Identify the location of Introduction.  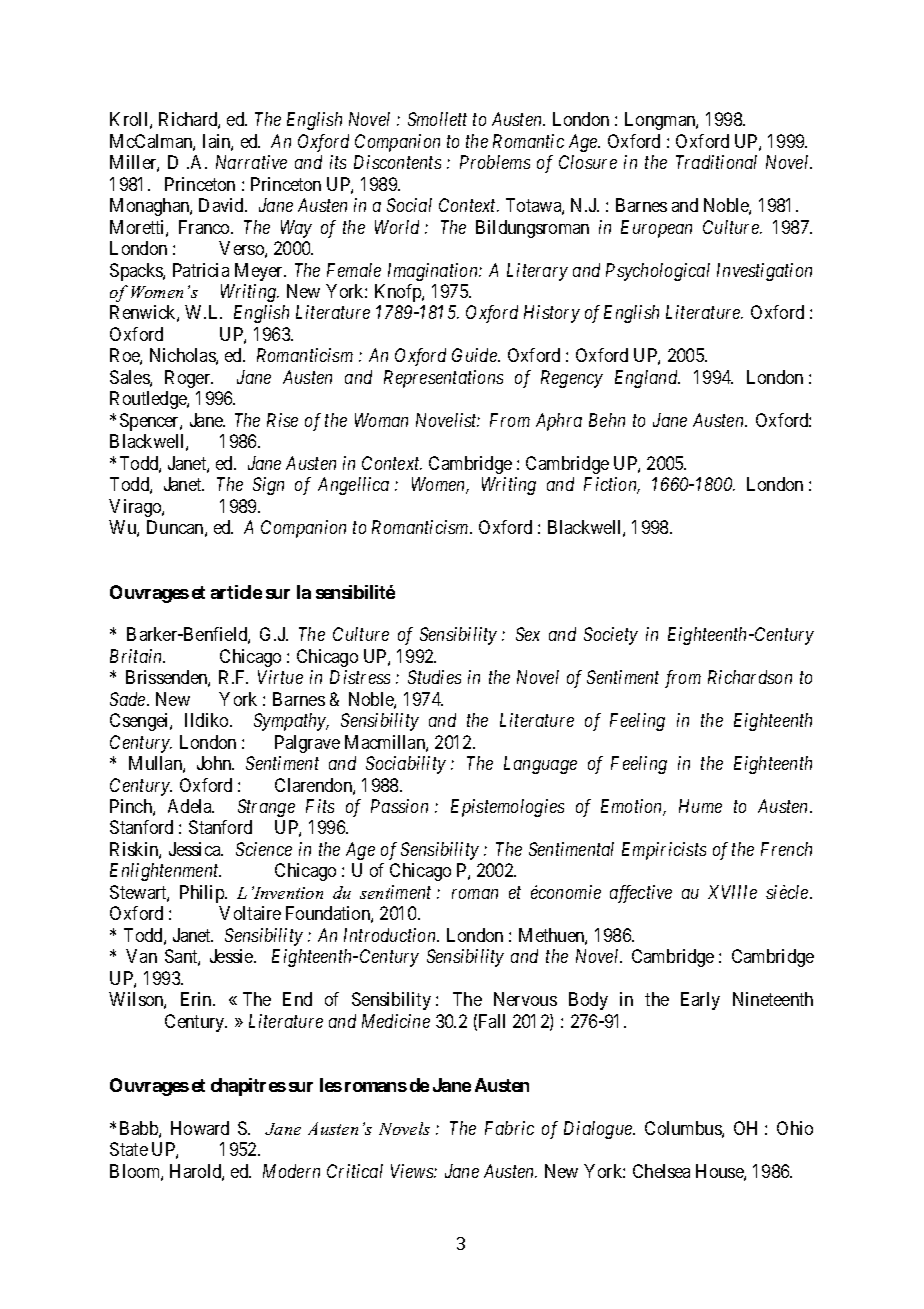
(391, 935).
